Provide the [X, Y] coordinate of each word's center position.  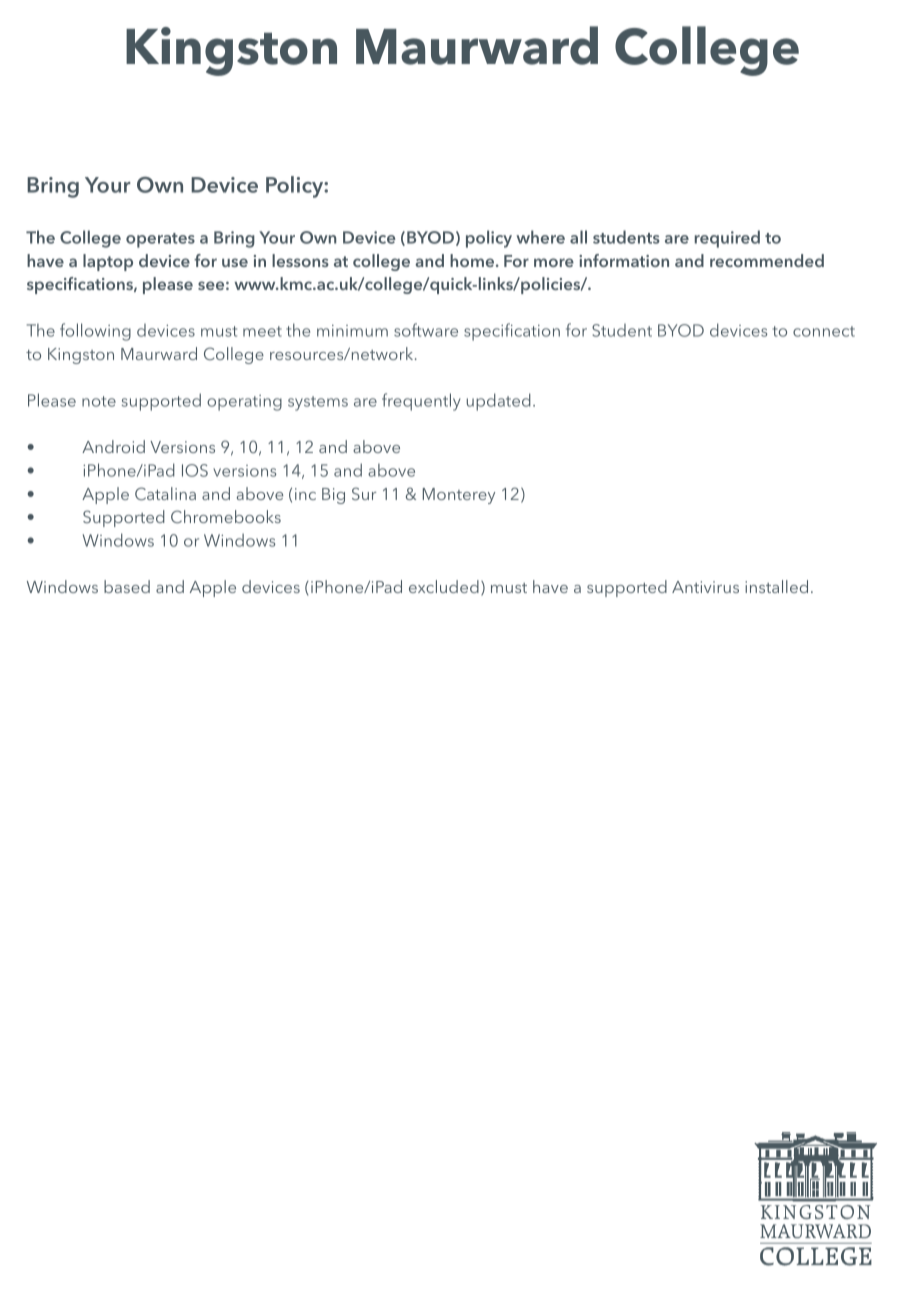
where [540, 237]
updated [499, 402]
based [127, 586]
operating [244, 403]
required [727, 239]
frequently [421, 402]
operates [160, 240]
